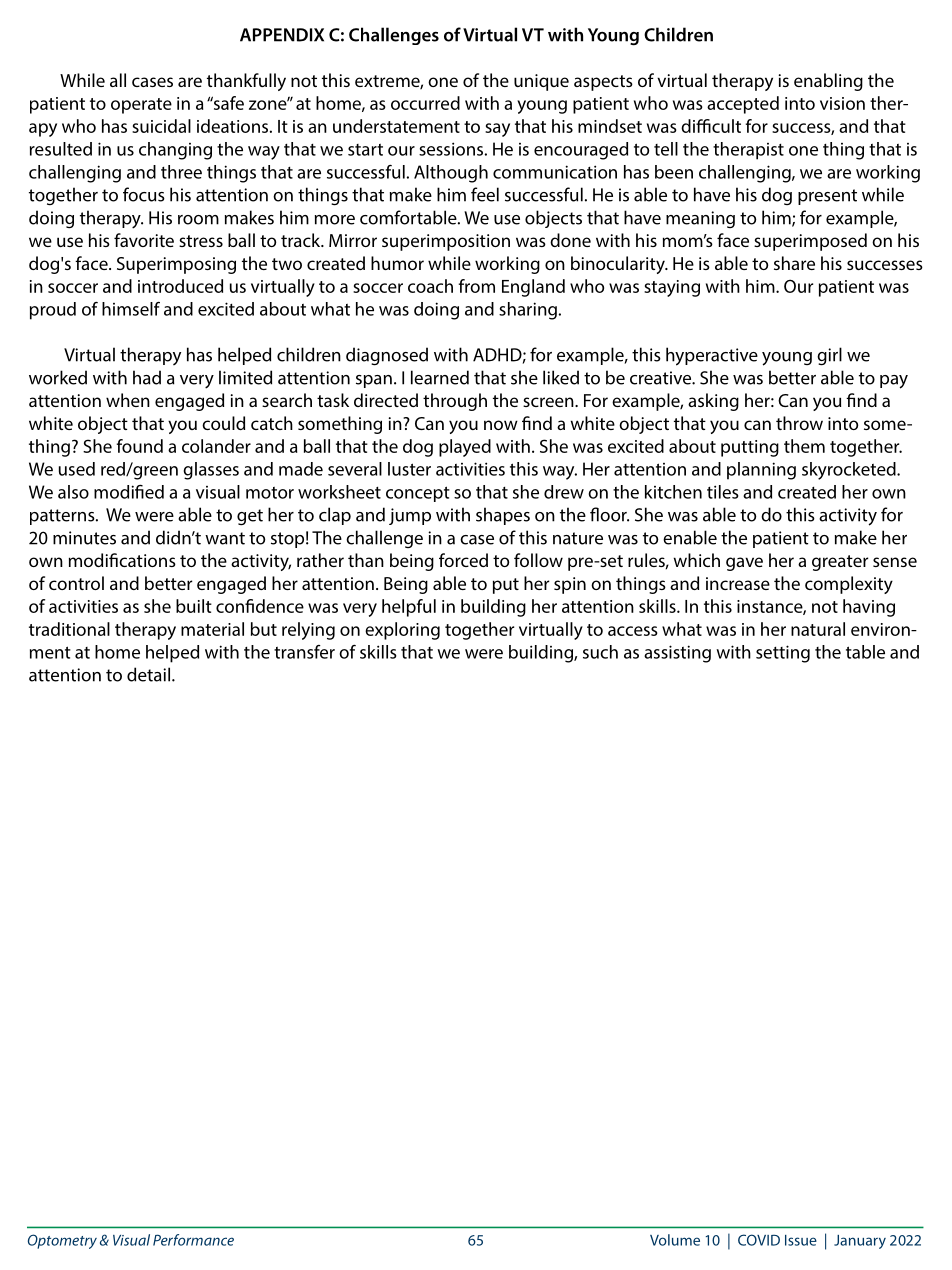 This page has width=952, height=1270. What do you see at coordinates (425, 103) in the page?
I see `occurred` at bounding box center [425, 103].
